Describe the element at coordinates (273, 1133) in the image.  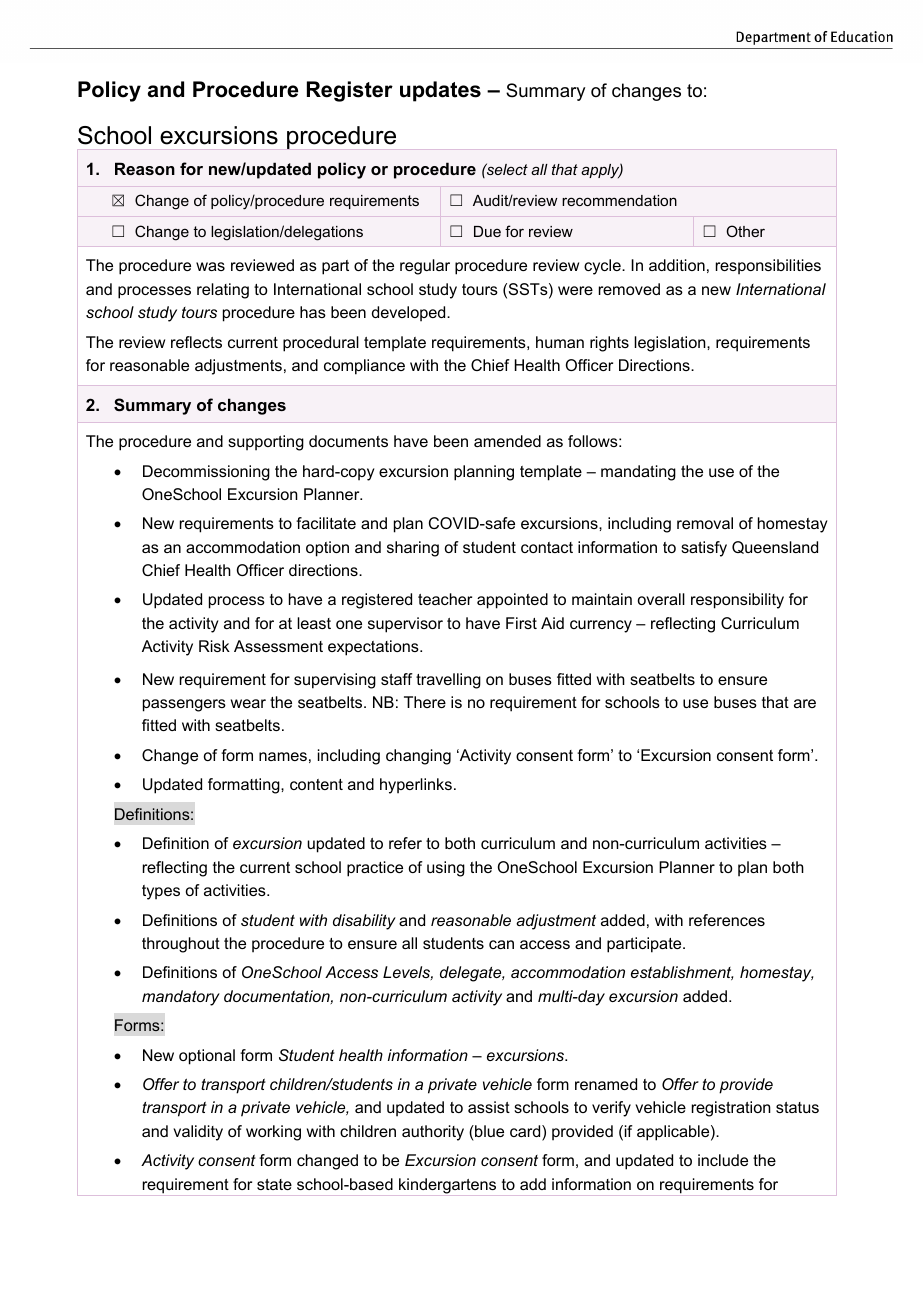
I see `working` at that location.
